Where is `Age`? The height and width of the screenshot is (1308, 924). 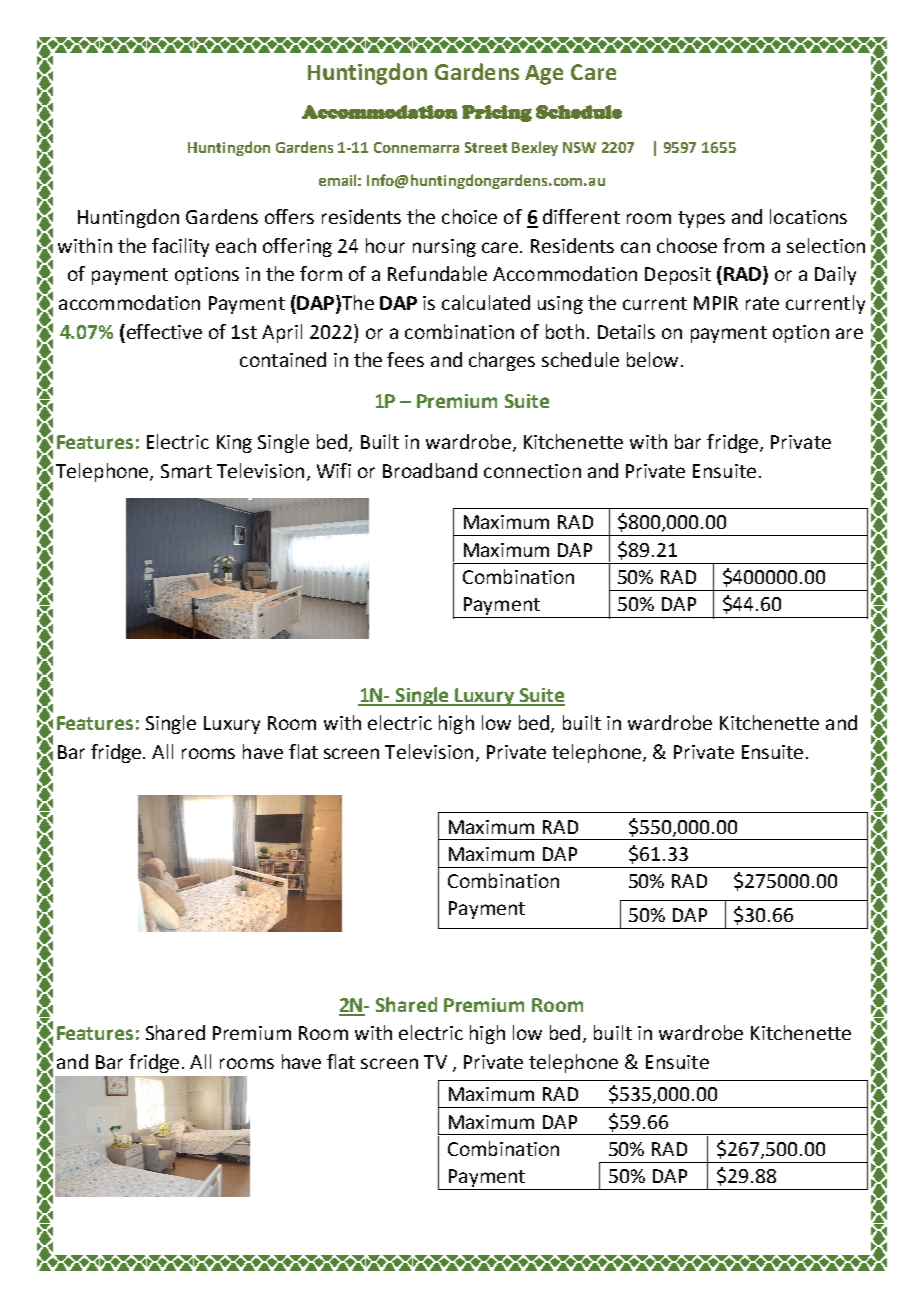
Age is located at coordinates (544, 75).
